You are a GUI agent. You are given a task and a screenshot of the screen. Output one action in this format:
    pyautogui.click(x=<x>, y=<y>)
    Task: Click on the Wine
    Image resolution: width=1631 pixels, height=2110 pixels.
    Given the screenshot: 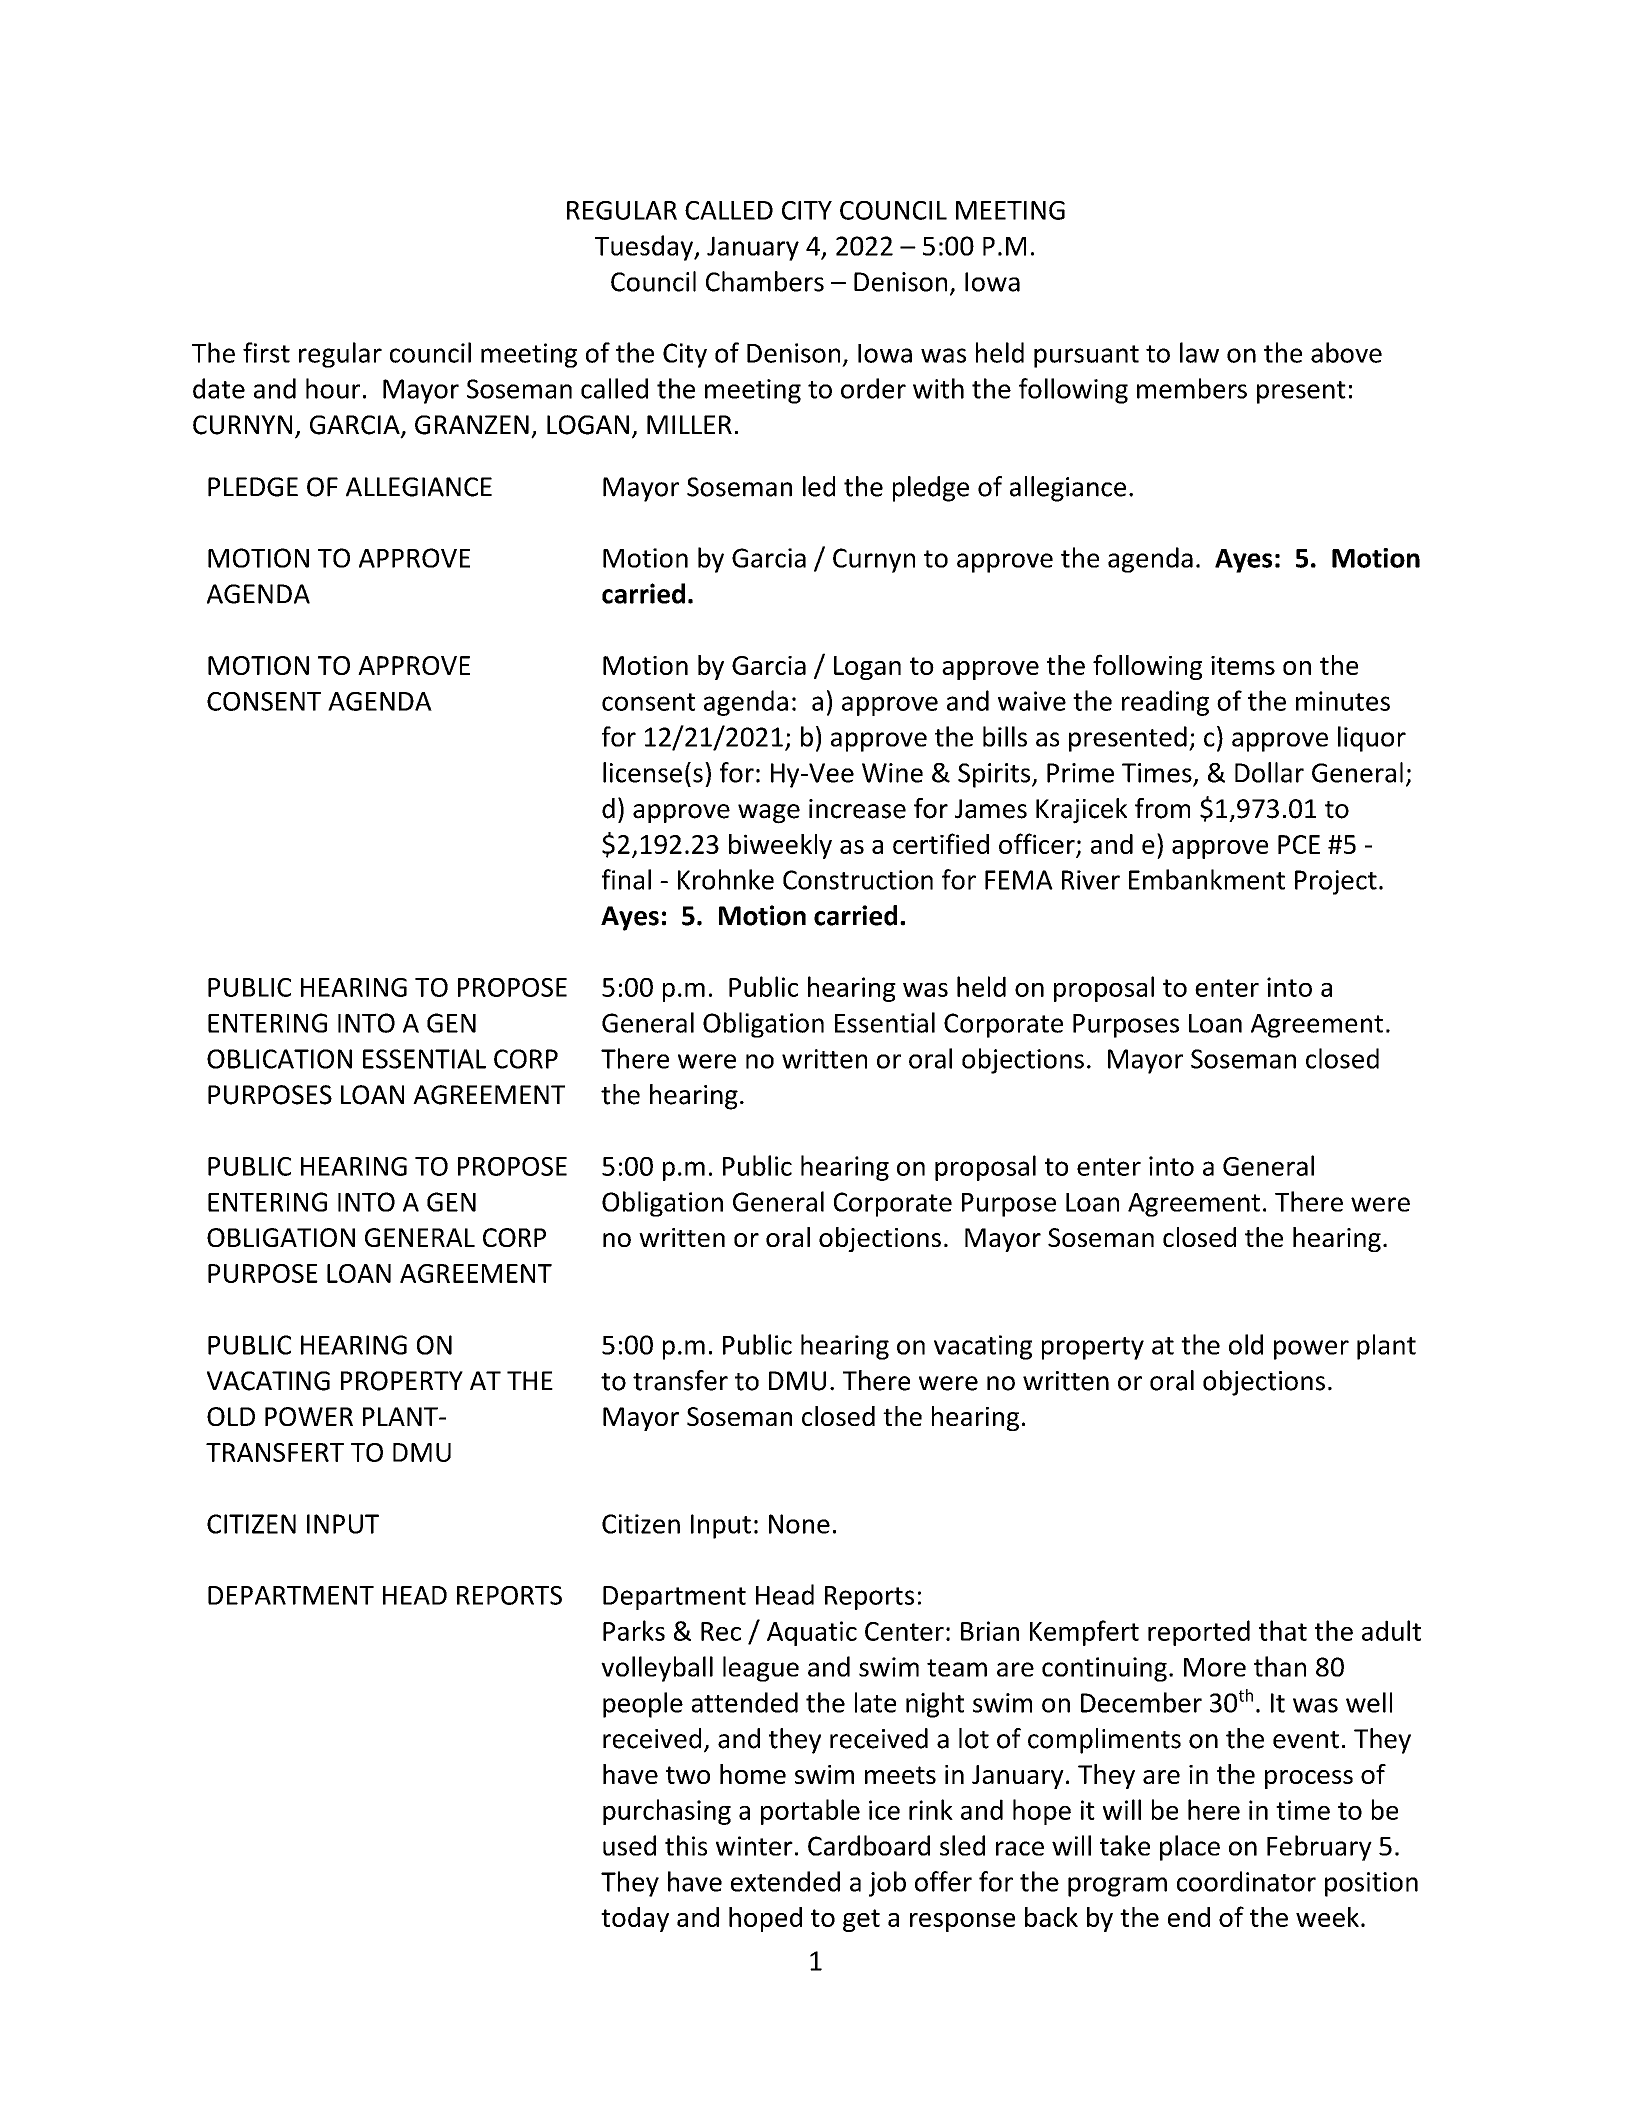 What is the action you would take?
    pyautogui.click(x=892, y=773)
